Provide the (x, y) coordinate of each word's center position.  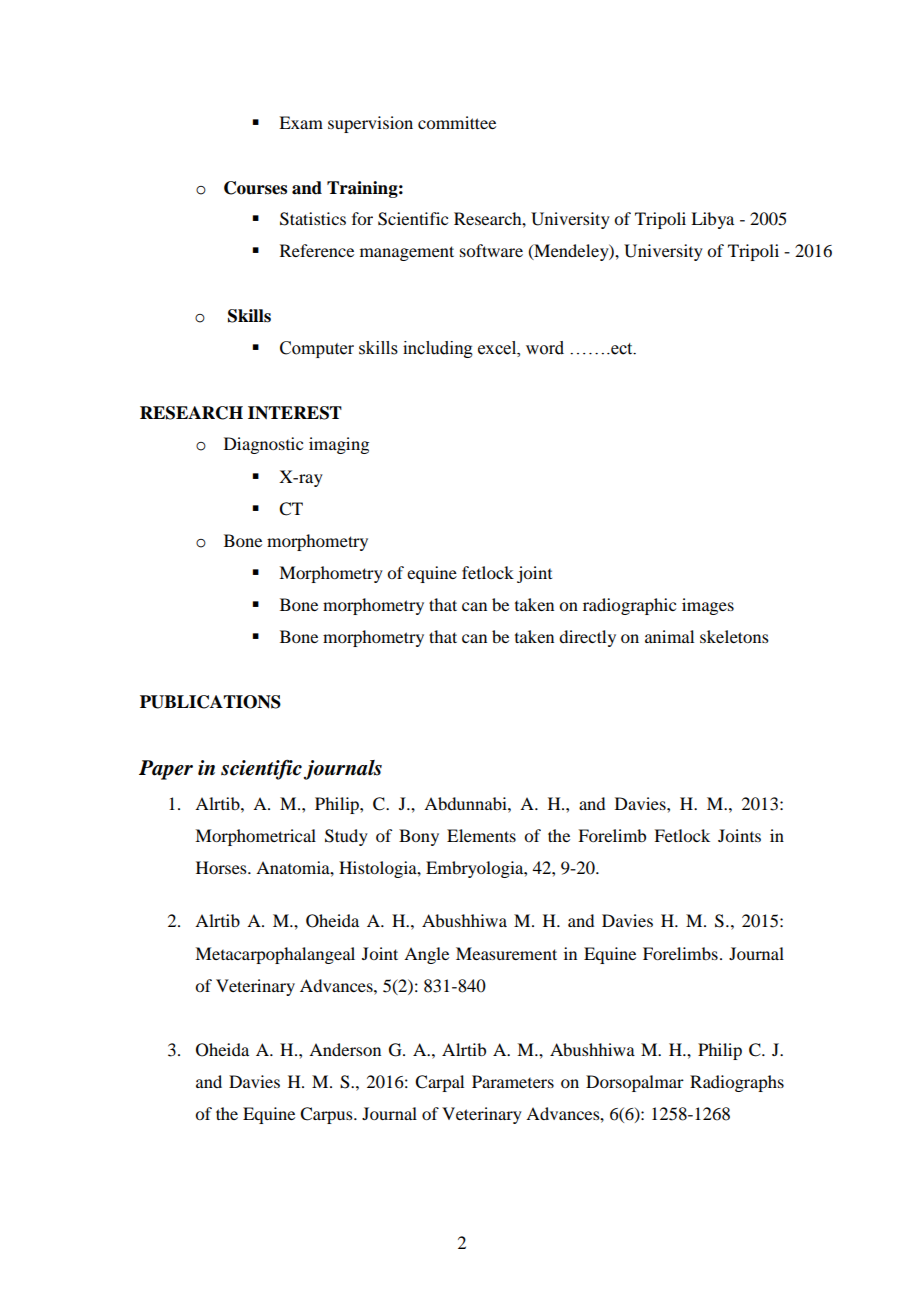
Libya (712, 220)
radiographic (629, 606)
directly (587, 638)
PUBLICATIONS (210, 702)
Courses (255, 188)
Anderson (345, 1049)
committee (457, 122)
